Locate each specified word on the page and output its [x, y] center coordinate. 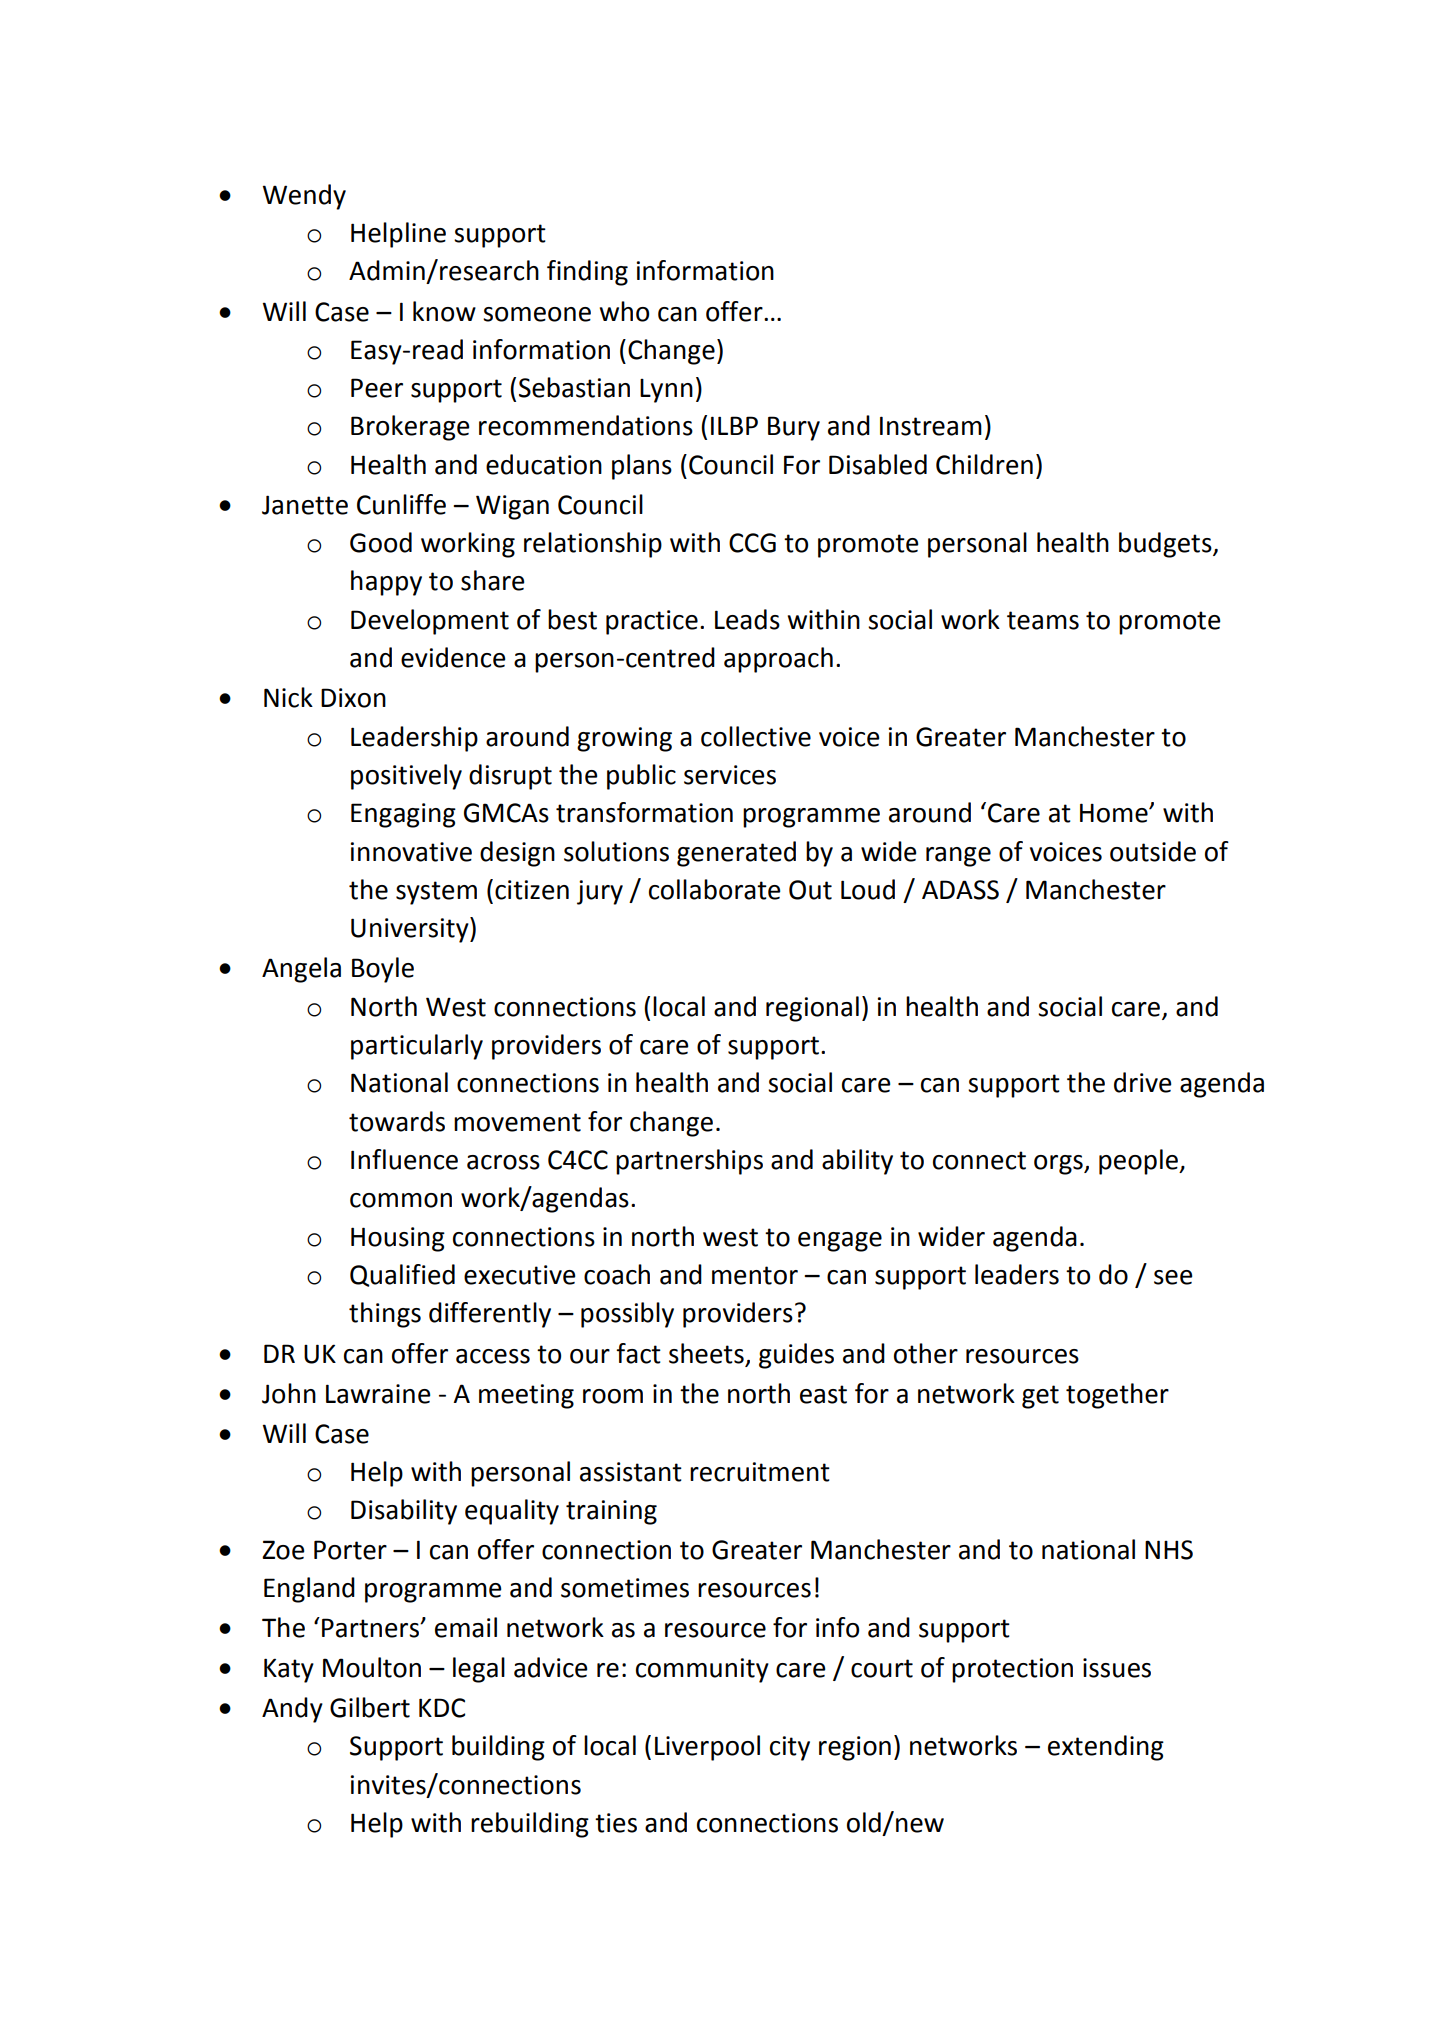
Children [984, 464]
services [730, 775]
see [1173, 1277]
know [444, 311]
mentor [755, 1275]
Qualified [402, 1275]
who [624, 311]
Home [1115, 813]
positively [406, 777]
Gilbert [370, 1707]
